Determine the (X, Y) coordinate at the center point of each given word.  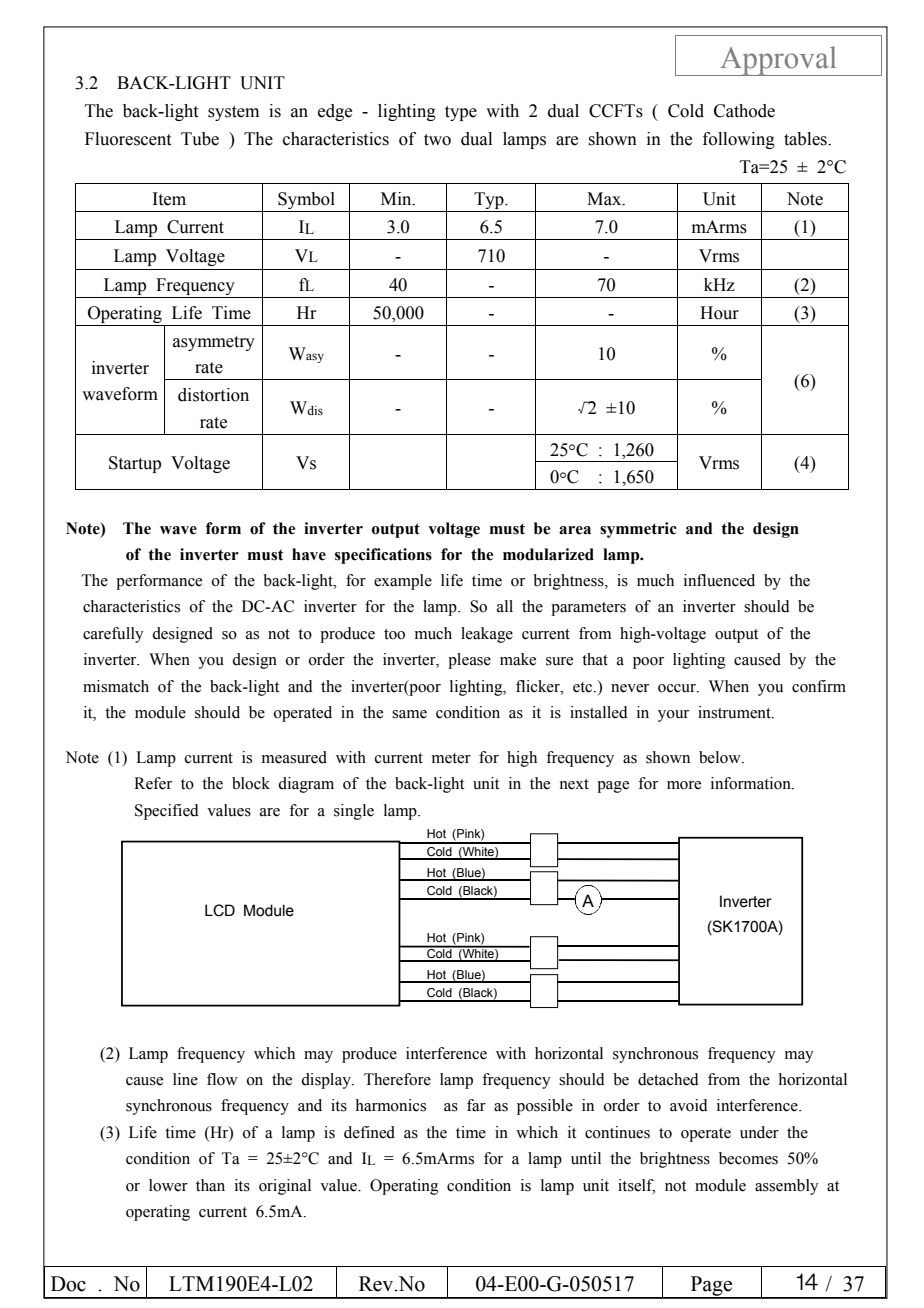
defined (369, 1132)
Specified (167, 812)
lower (168, 1185)
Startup (135, 464)
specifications (383, 556)
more (684, 785)
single (354, 812)
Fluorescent (128, 139)
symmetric (638, 530)
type (461, 113)
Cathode (744, 111)
